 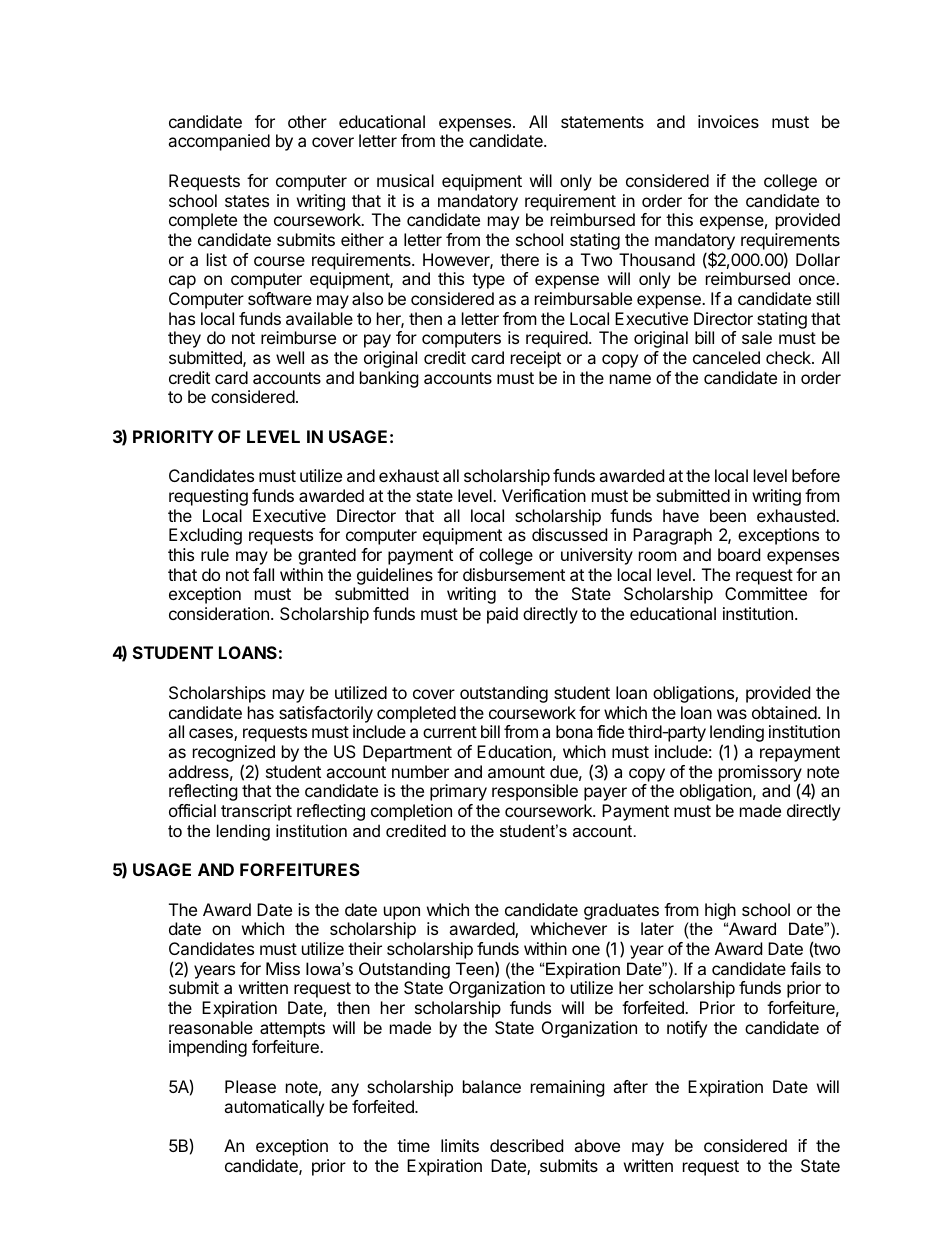 I want to click on well, so click(x=290, y=357).
